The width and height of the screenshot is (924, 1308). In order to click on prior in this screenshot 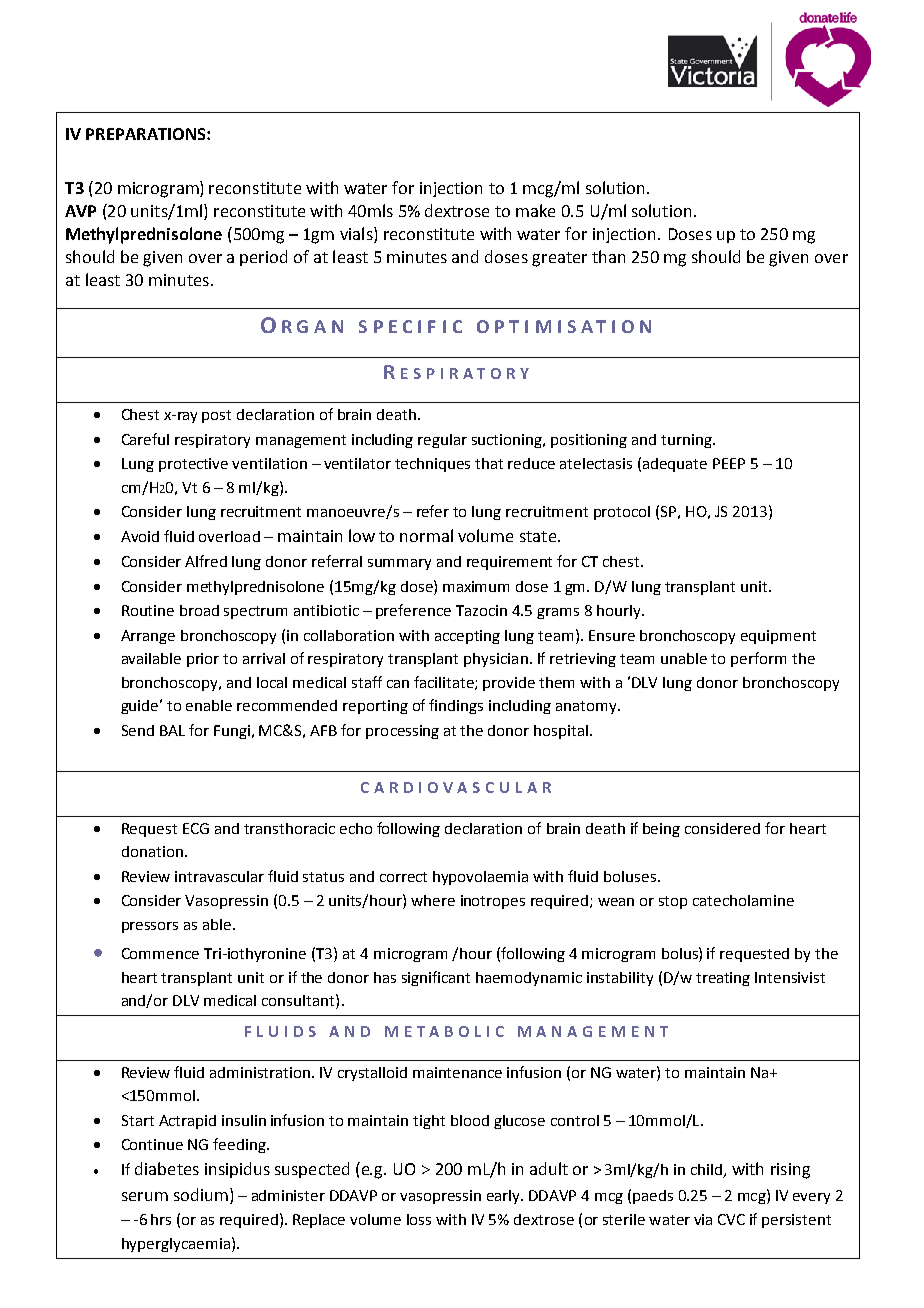, I will do `click(203, 660)`.
